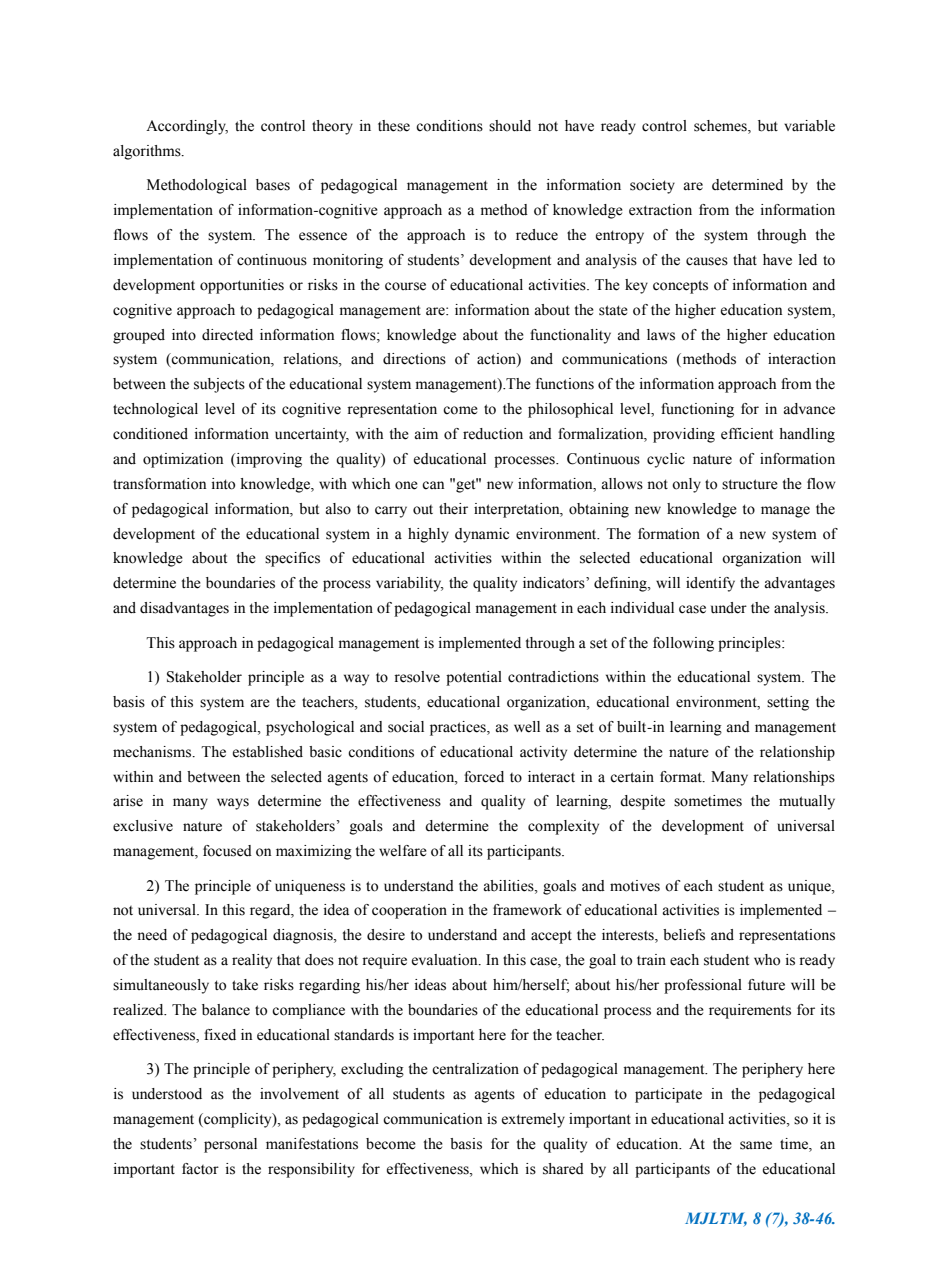  I want to click on schemes, so click(721, 127).
